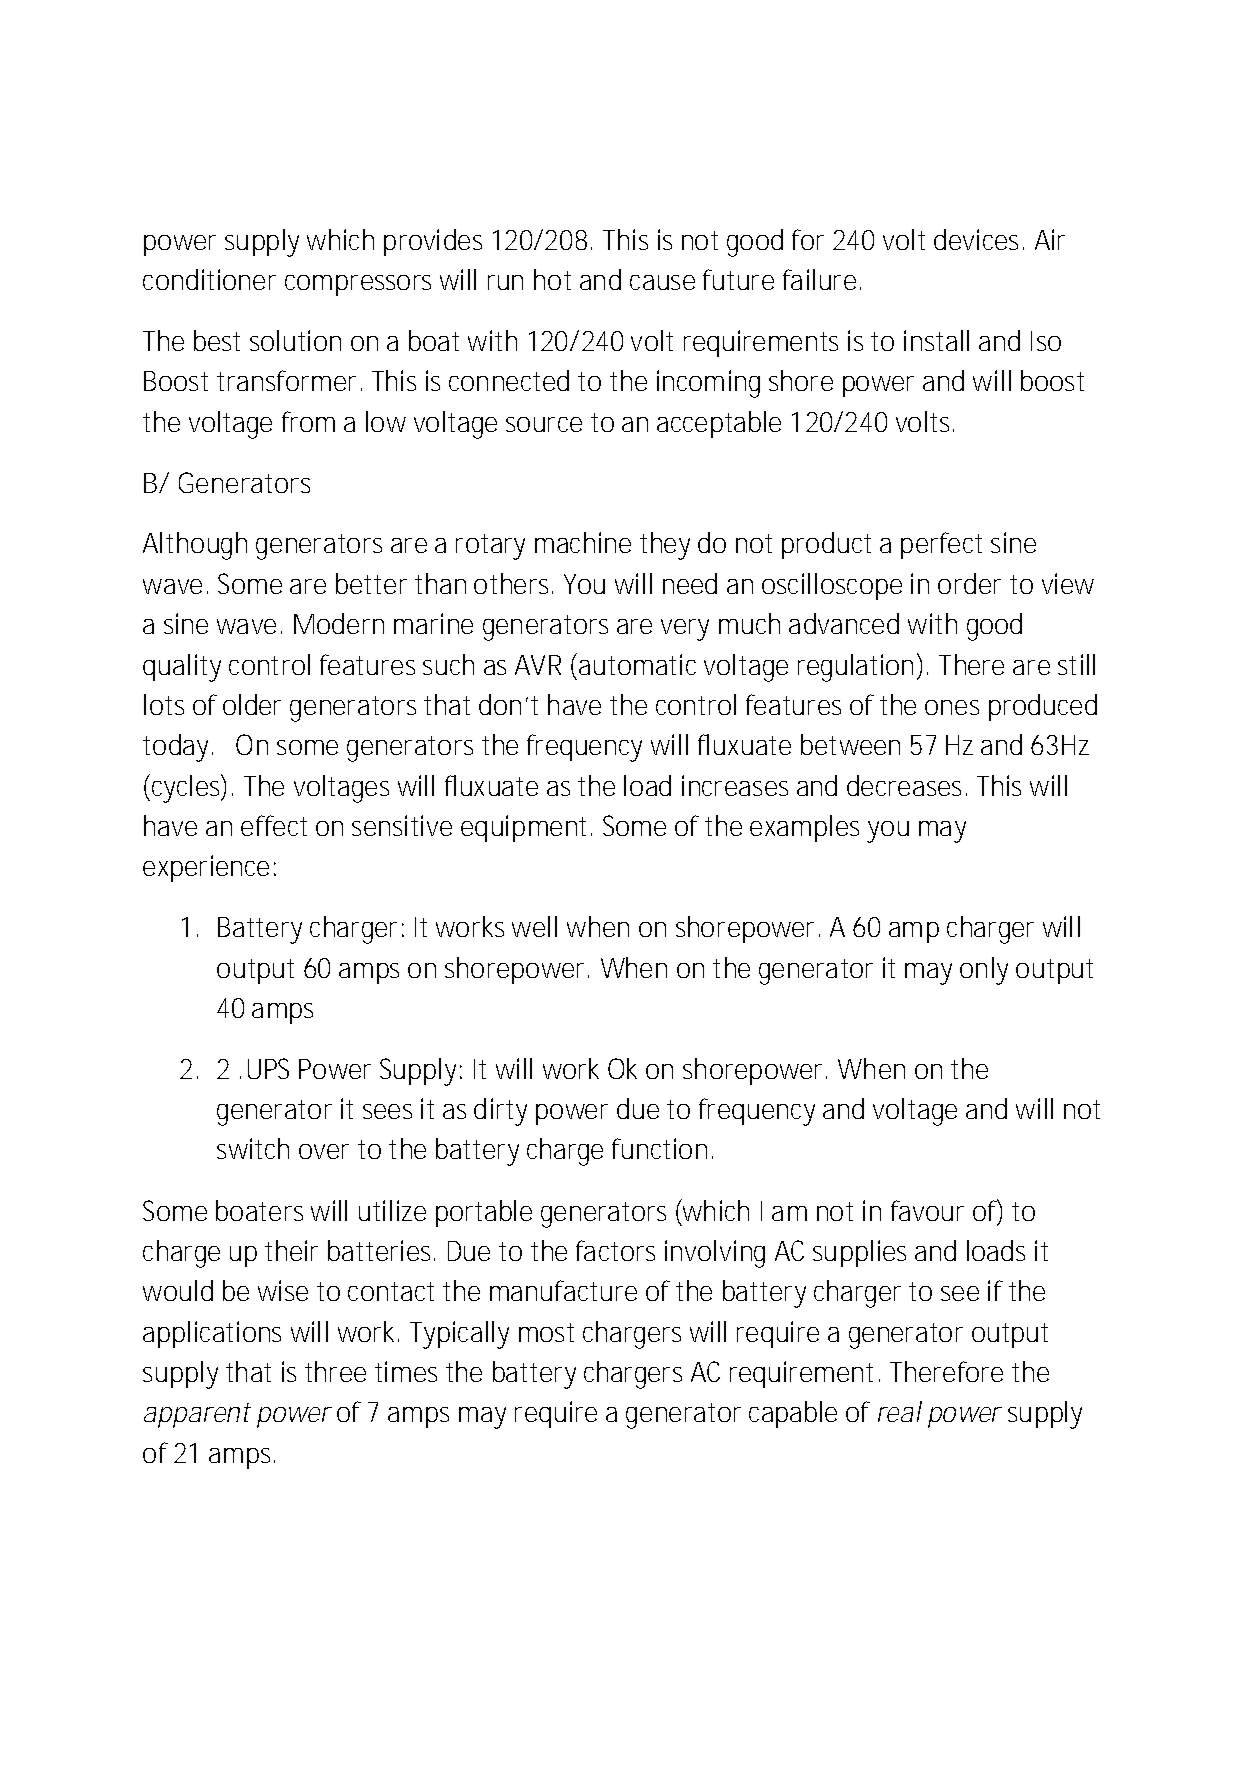 The height and width of the page is (1776, 1256). I want to click on conditioner, so click(209, 279).
